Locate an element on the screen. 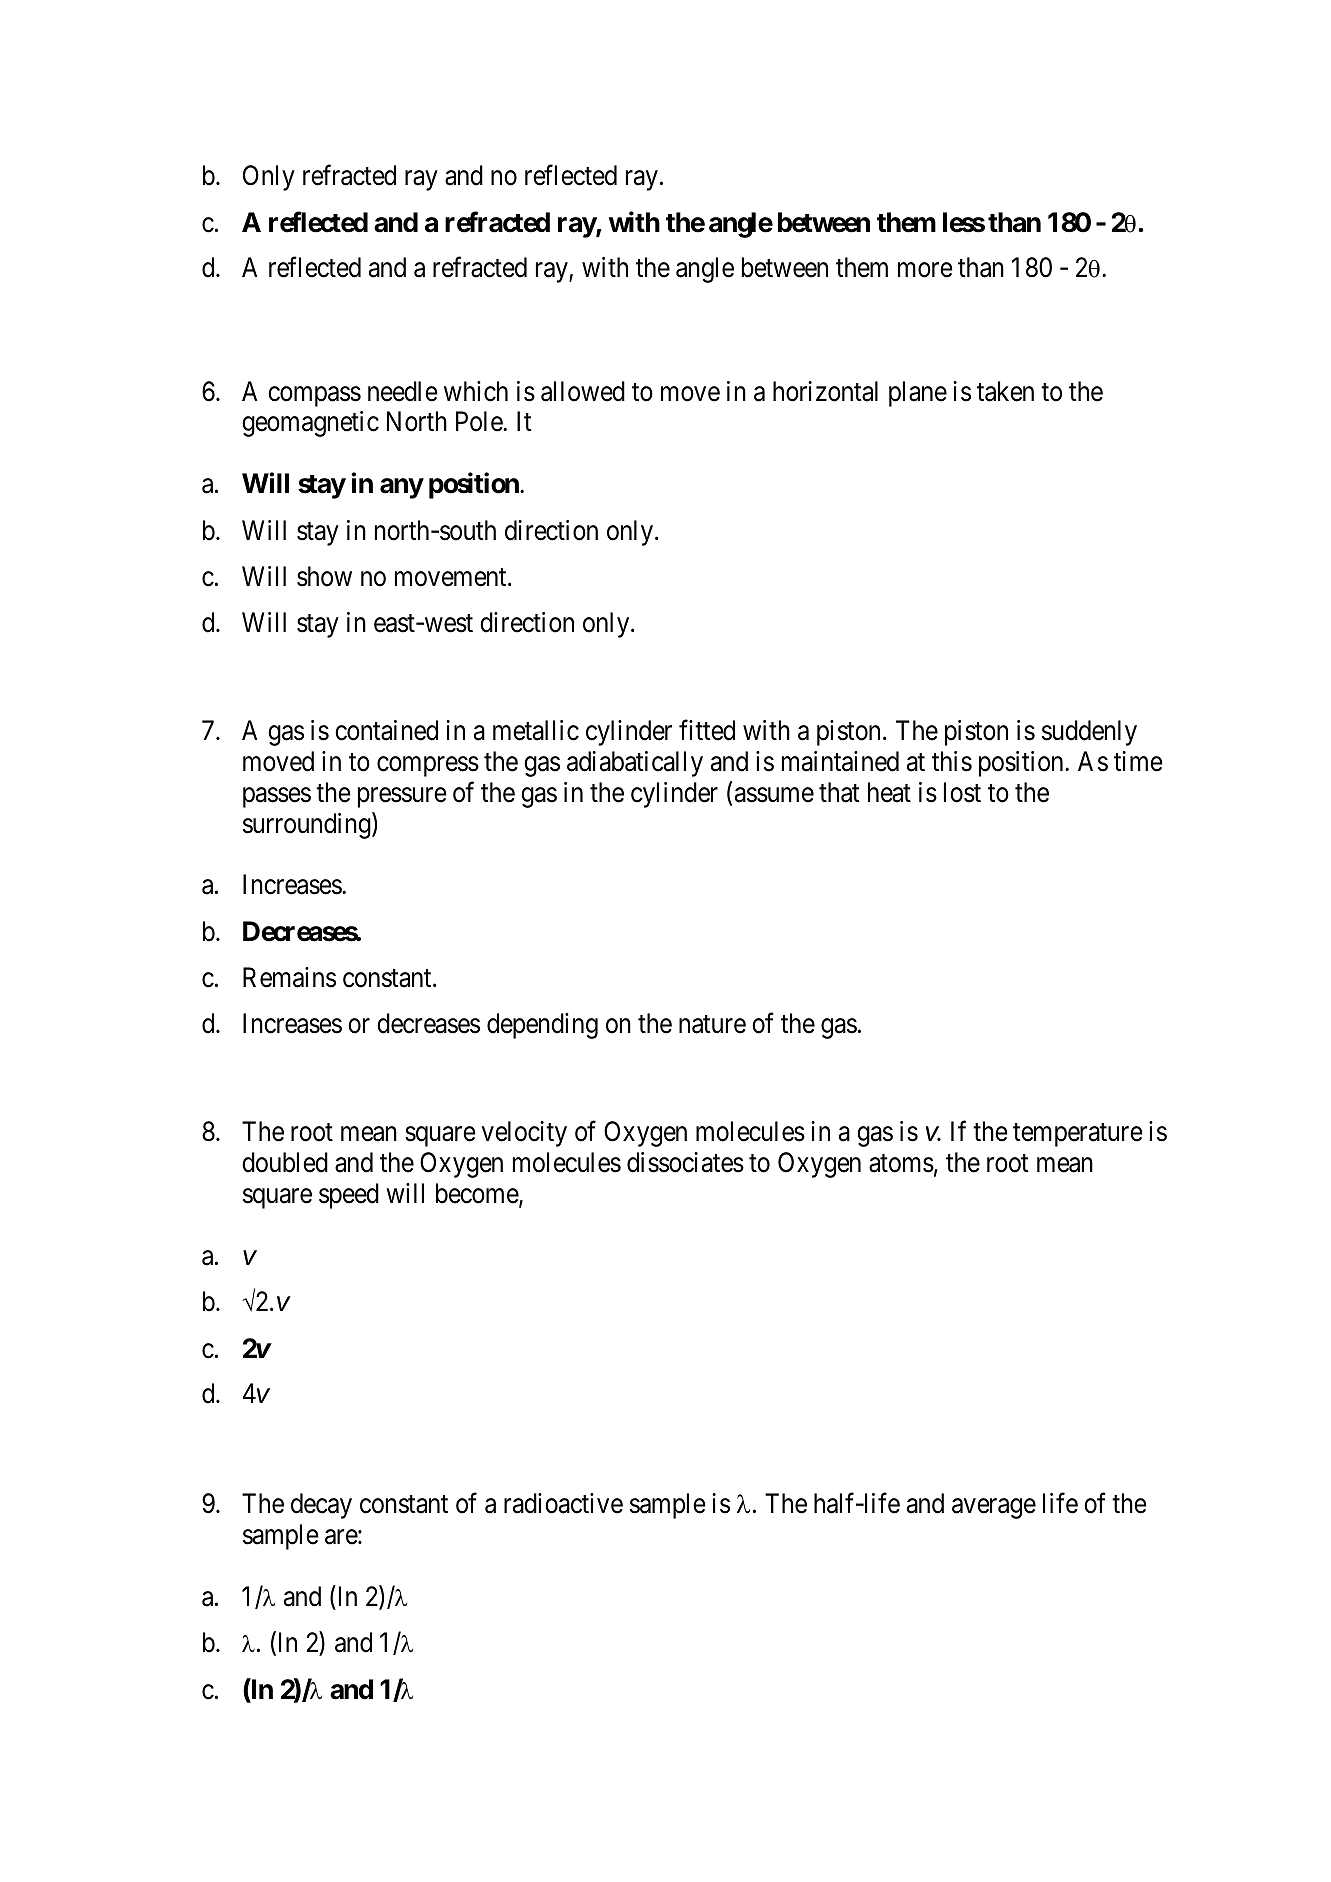 This screenshot has width=1331, height=1882. decay is located at coordinates (321, 1506).
